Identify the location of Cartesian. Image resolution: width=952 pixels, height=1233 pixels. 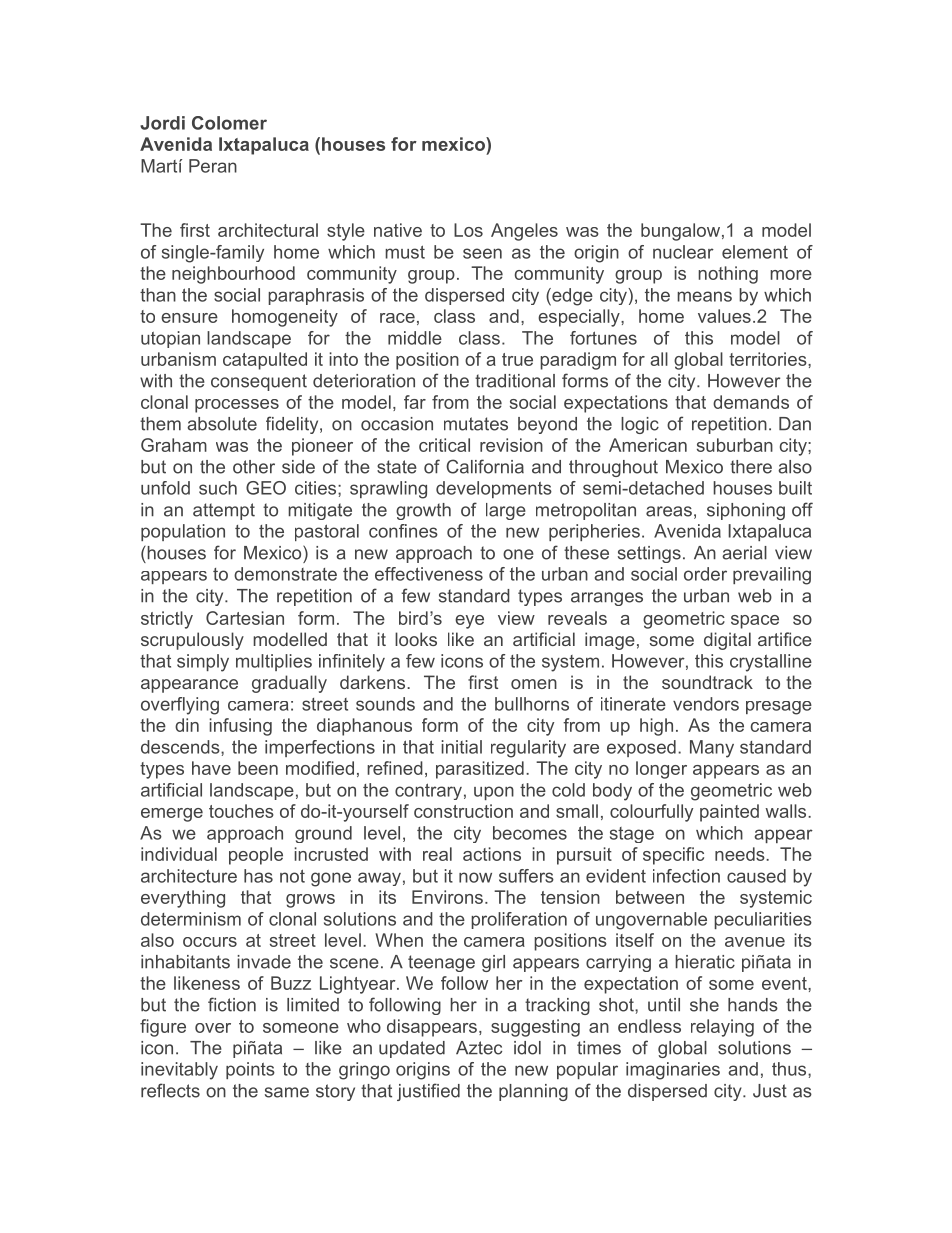
(245, 618).
